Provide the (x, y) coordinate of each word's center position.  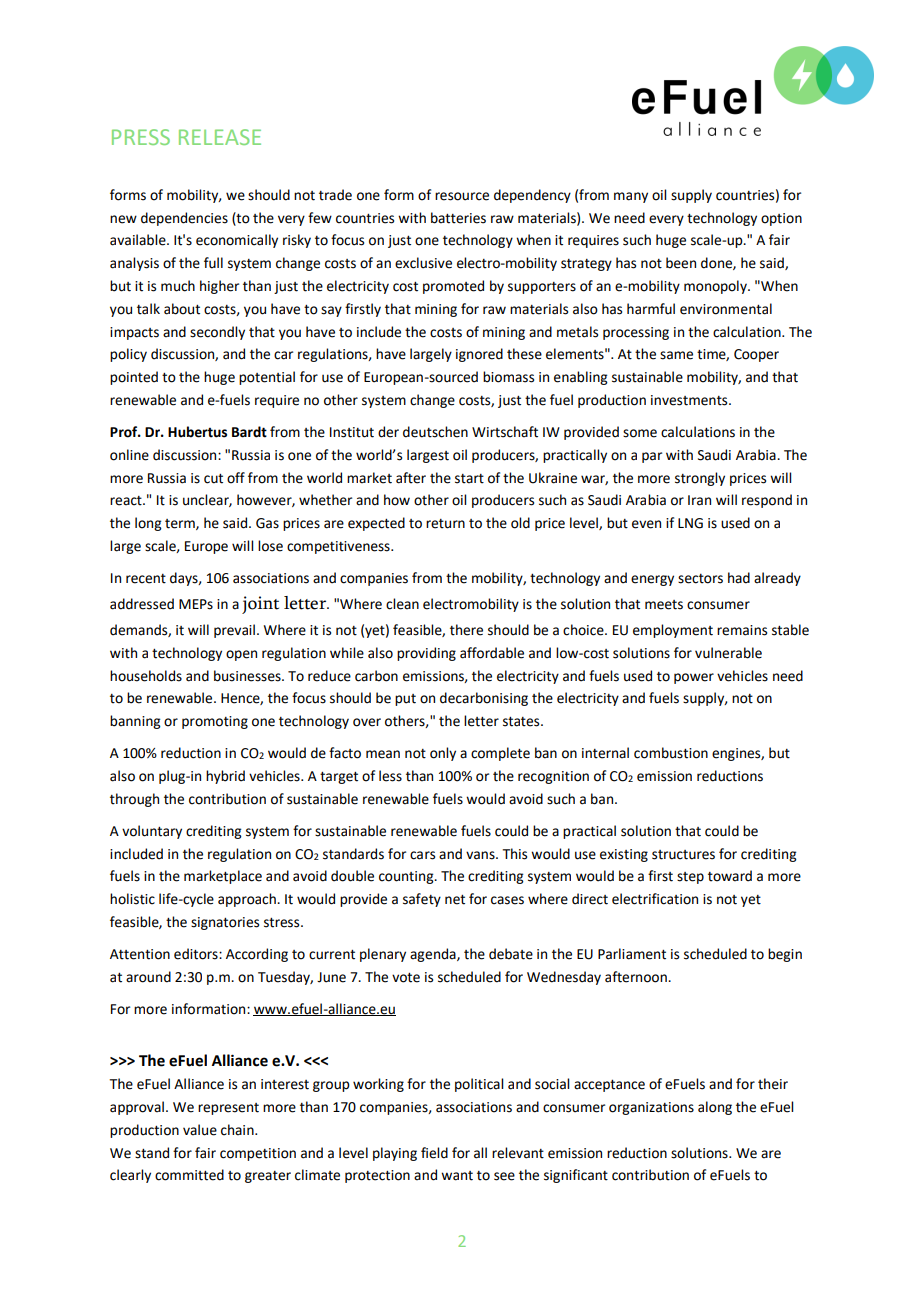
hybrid (225, 777)
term (181, 524)
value (200, 1130)
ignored (479, 355)
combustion (671, 753)
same (676, 355)
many (631, 197)
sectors (700, 578)
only (443, 754)
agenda (434, 955)
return (445, 524)
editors (197, 954)
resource (462, 196)
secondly (217, 333)
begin (785, 955)
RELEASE (220, 137)
